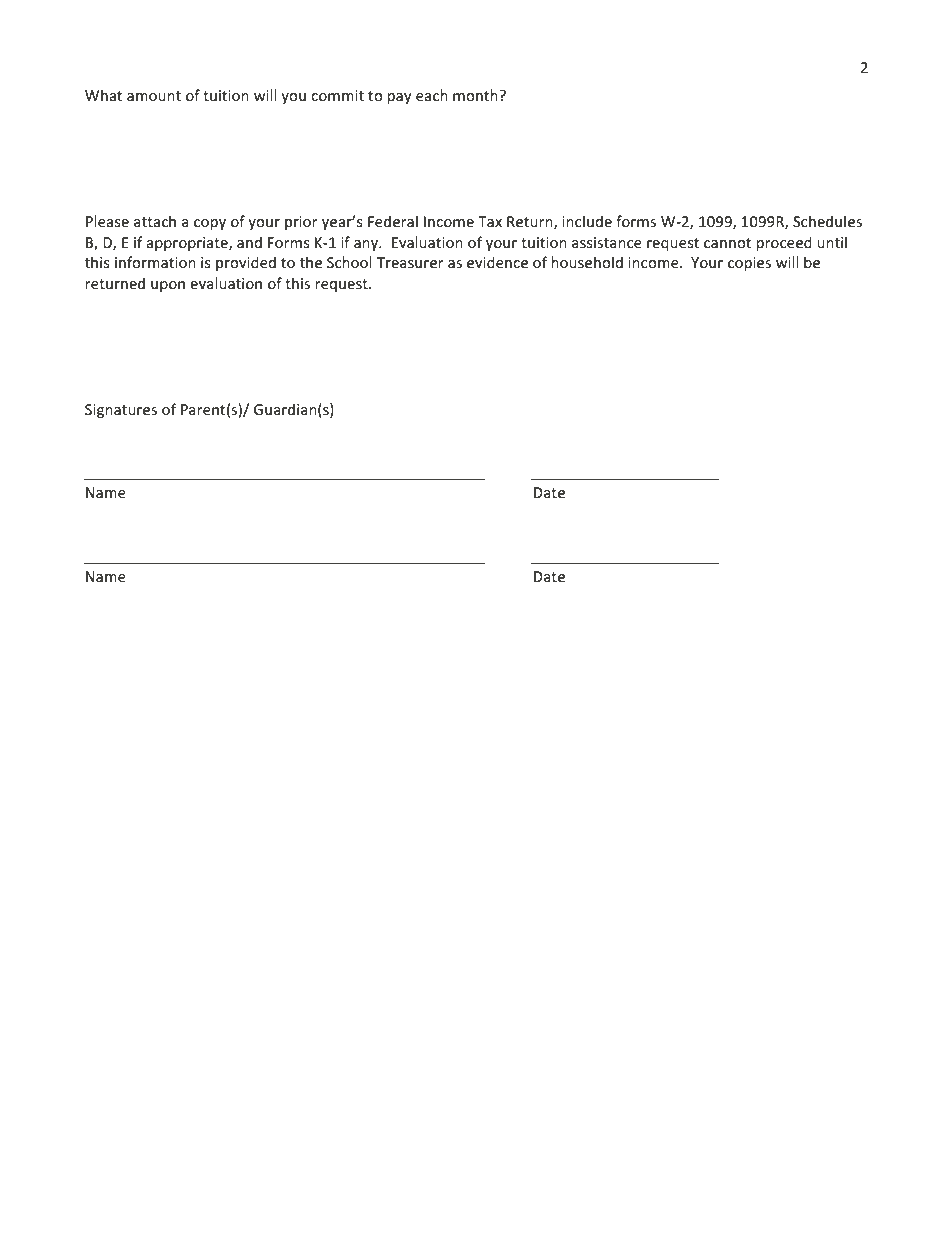 The height and width of the page is (1233, 952). What do you see at coordinates (476, 95) in the page?
I see `month` at bounding box center [476, 95].
